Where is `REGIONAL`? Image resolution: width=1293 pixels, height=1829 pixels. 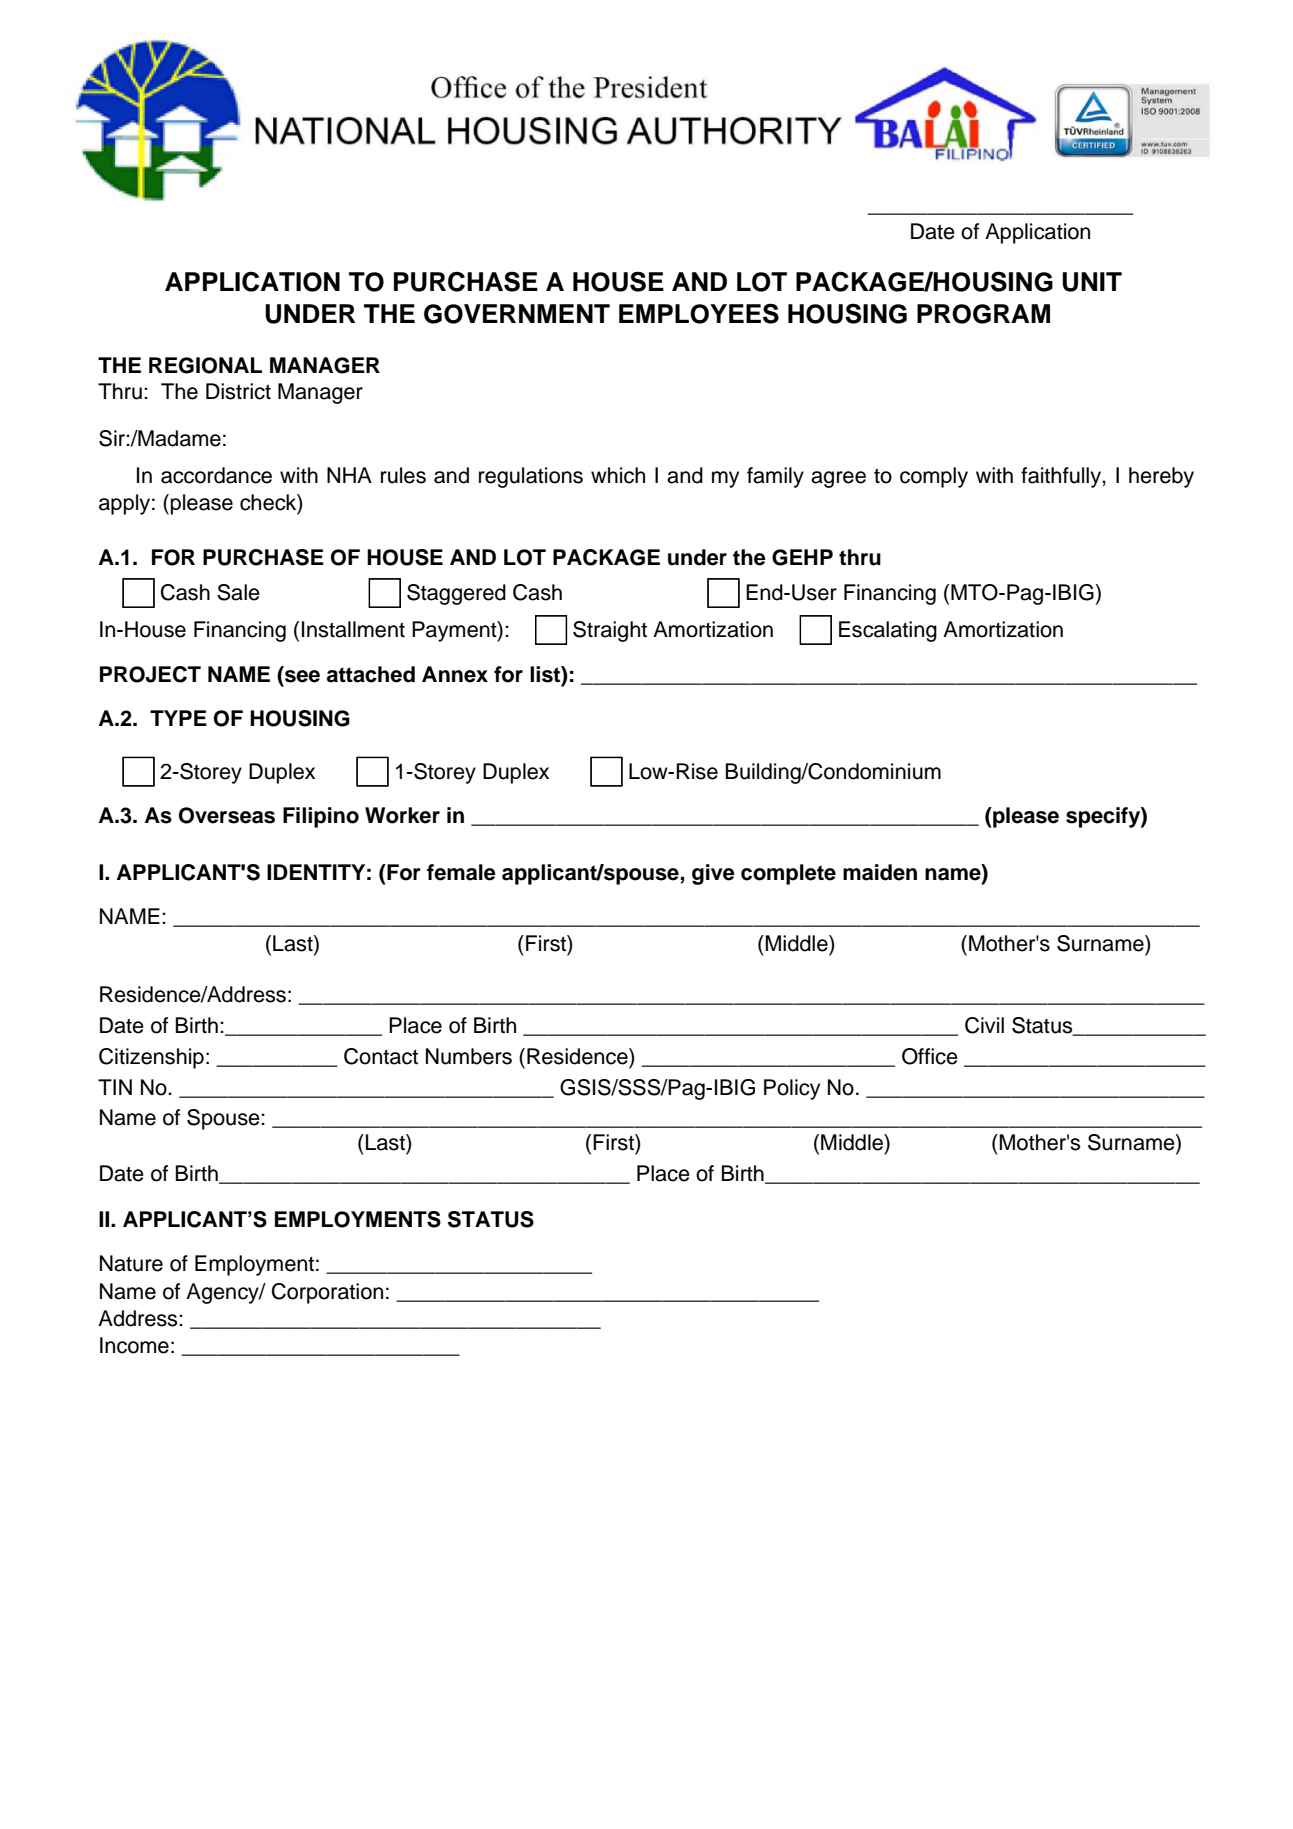 REGIONAL is located at coordinates (205, 365).
